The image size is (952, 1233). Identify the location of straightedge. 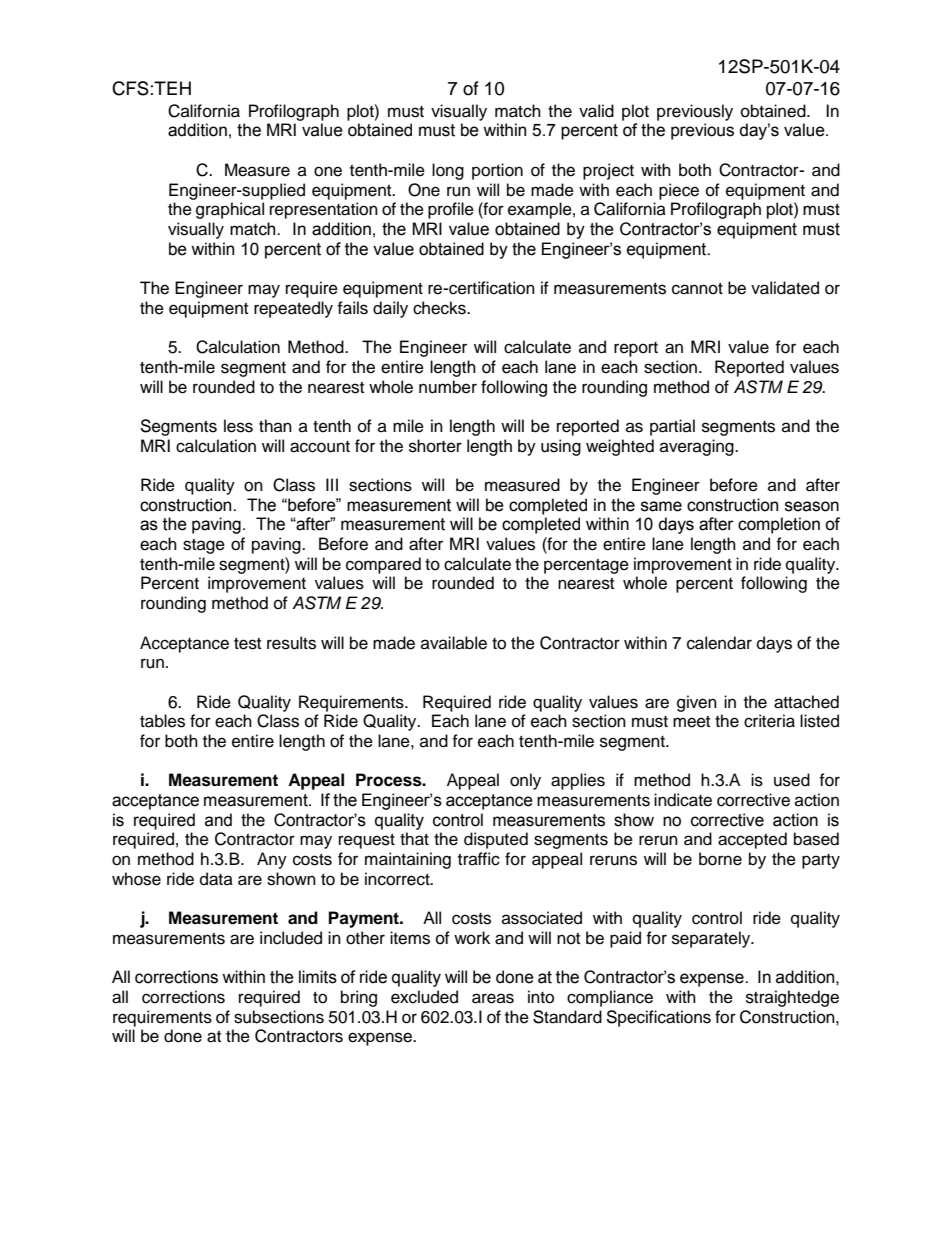
(792, 998).
